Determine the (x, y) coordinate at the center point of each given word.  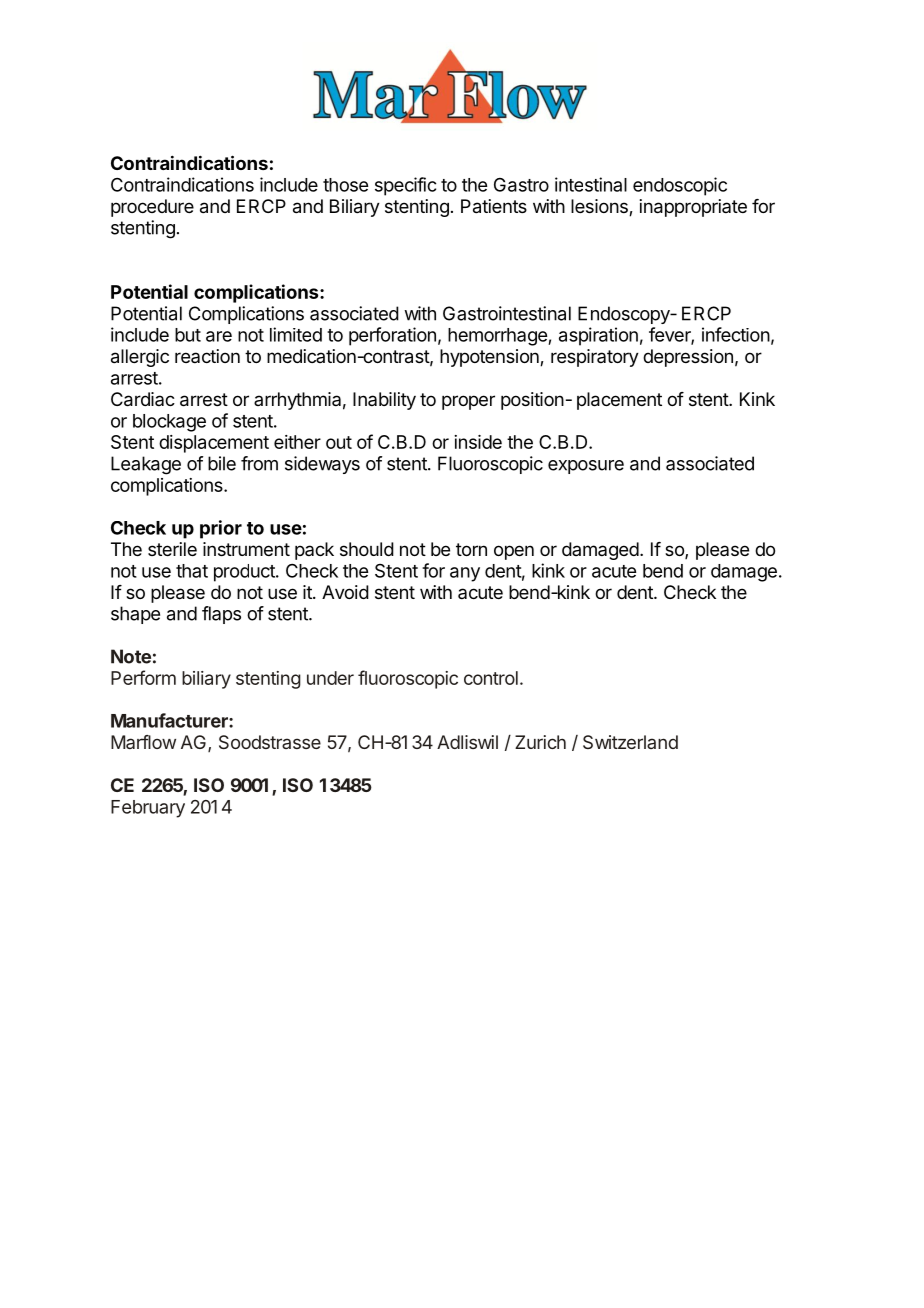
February (148, 809)
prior (221, 529)
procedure (152, 208)
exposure (586, 467)
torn (471, 549)
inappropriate (693, 208)
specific (405, 186)
